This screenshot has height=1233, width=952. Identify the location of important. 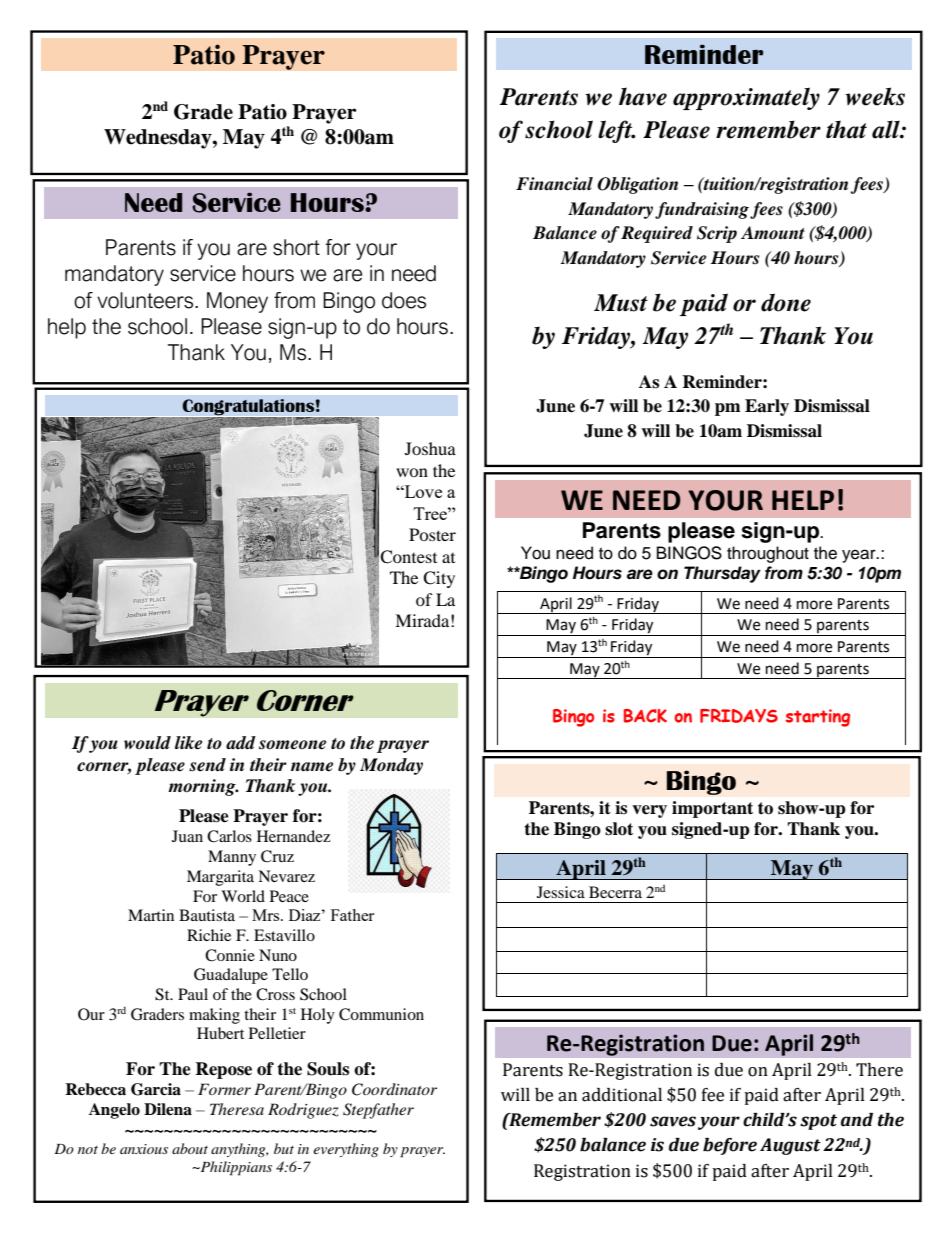
(712, 809).
